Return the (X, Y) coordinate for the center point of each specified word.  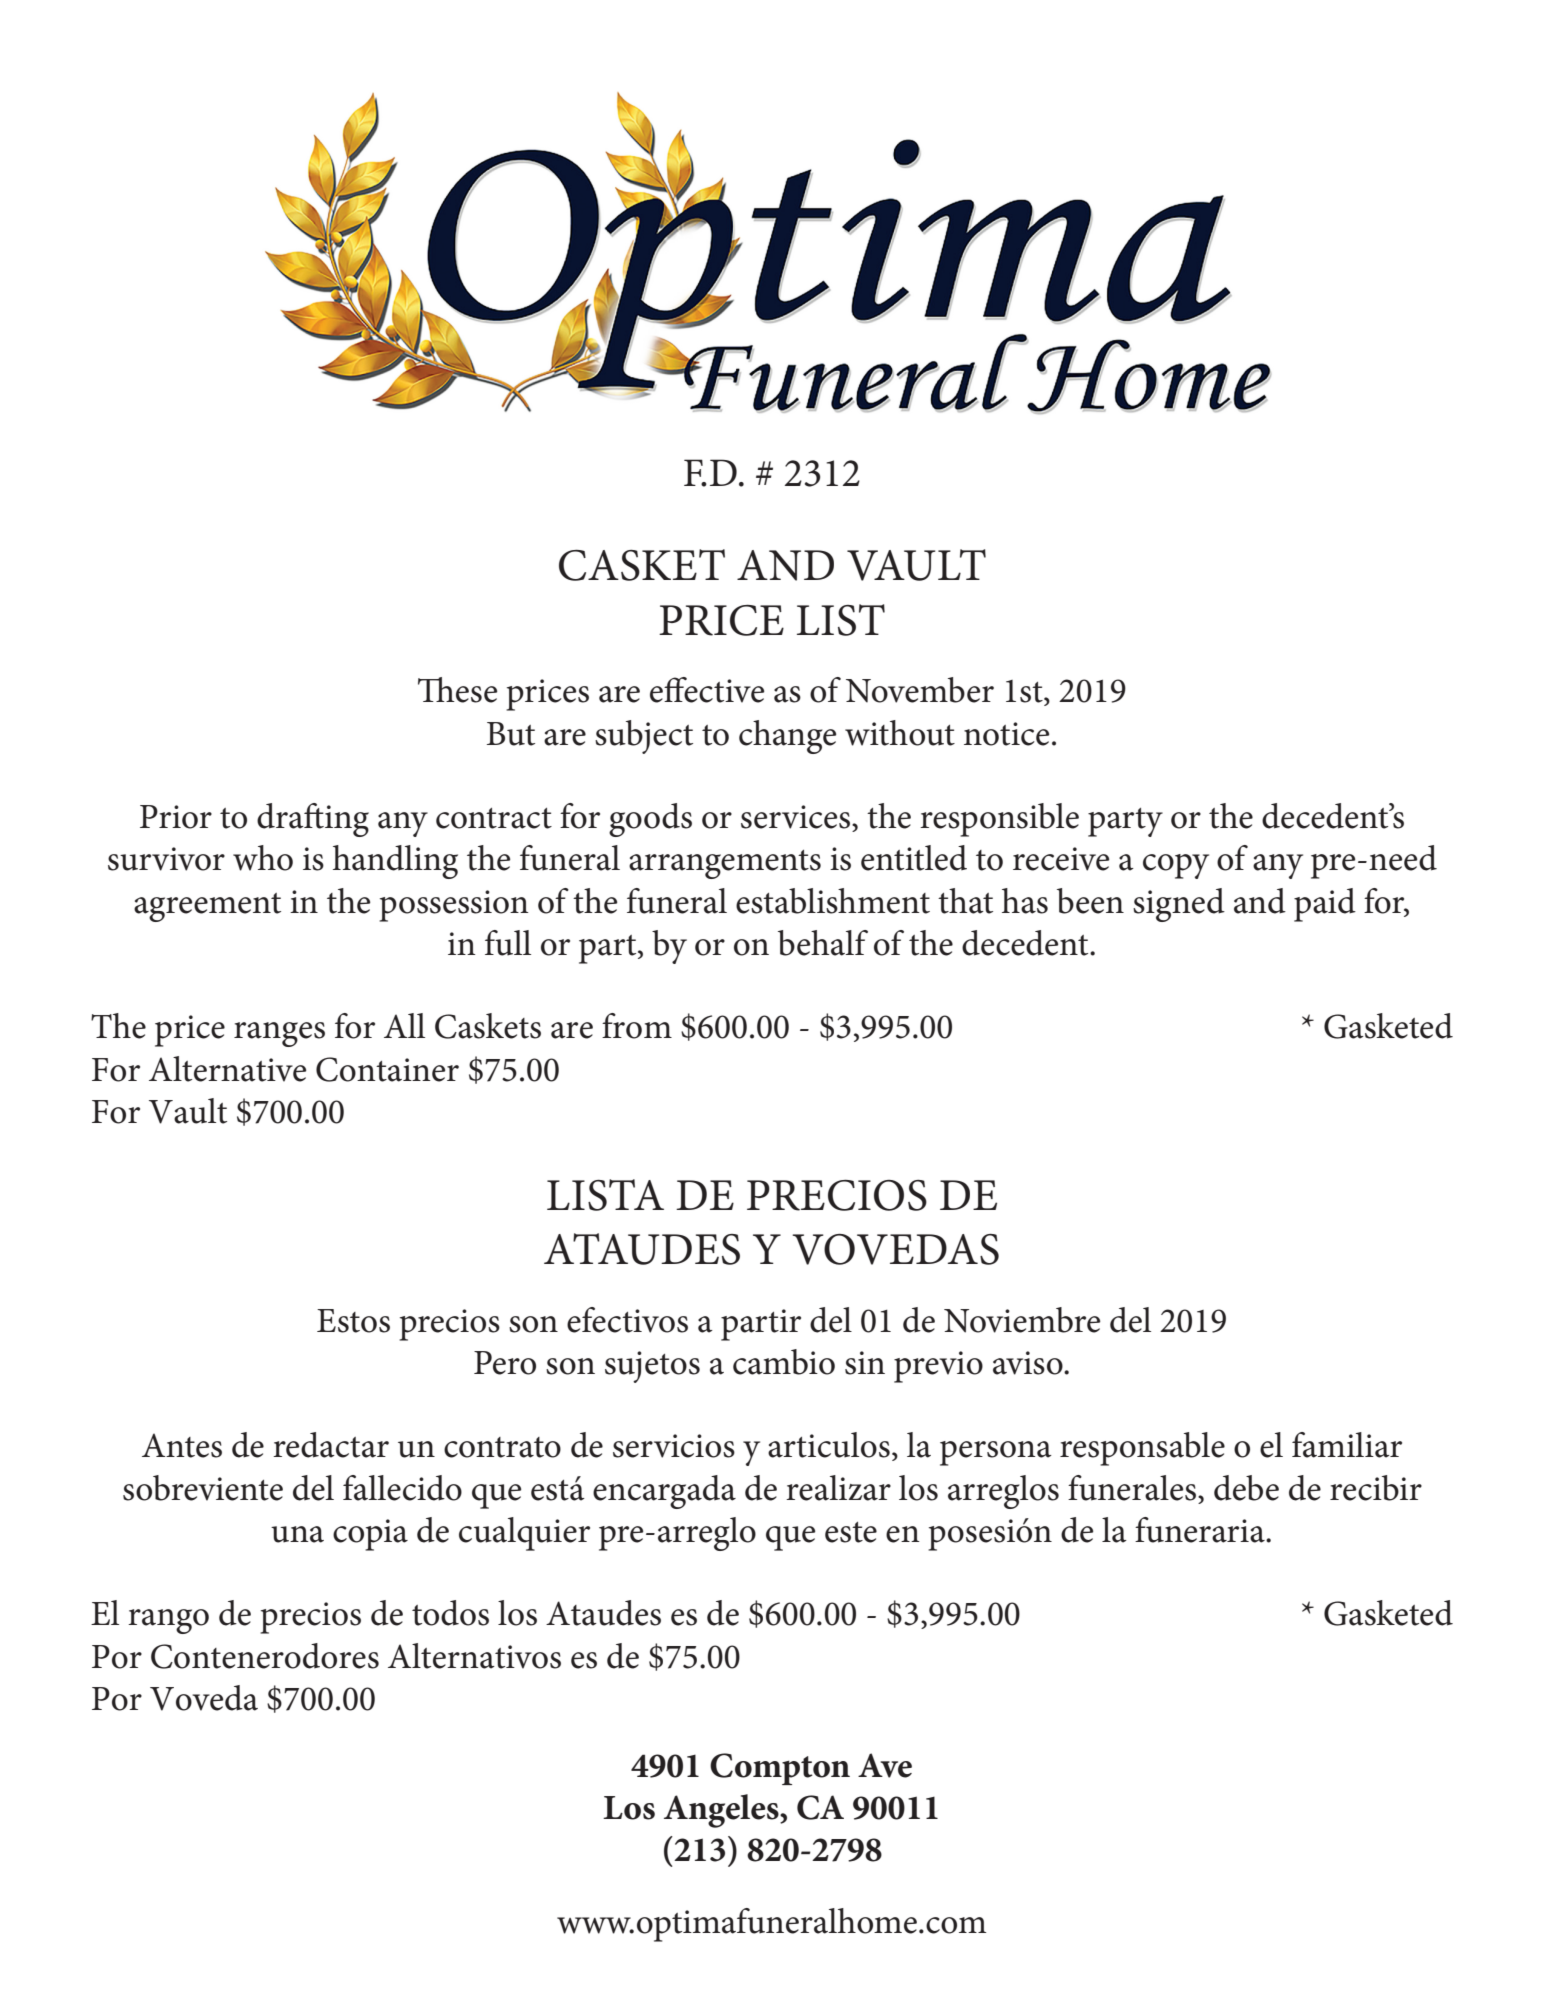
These (458, 690)
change (788, 737)
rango (168, 1621)
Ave (885, 1765)
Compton (780, 1769)
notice (1007, 734)
